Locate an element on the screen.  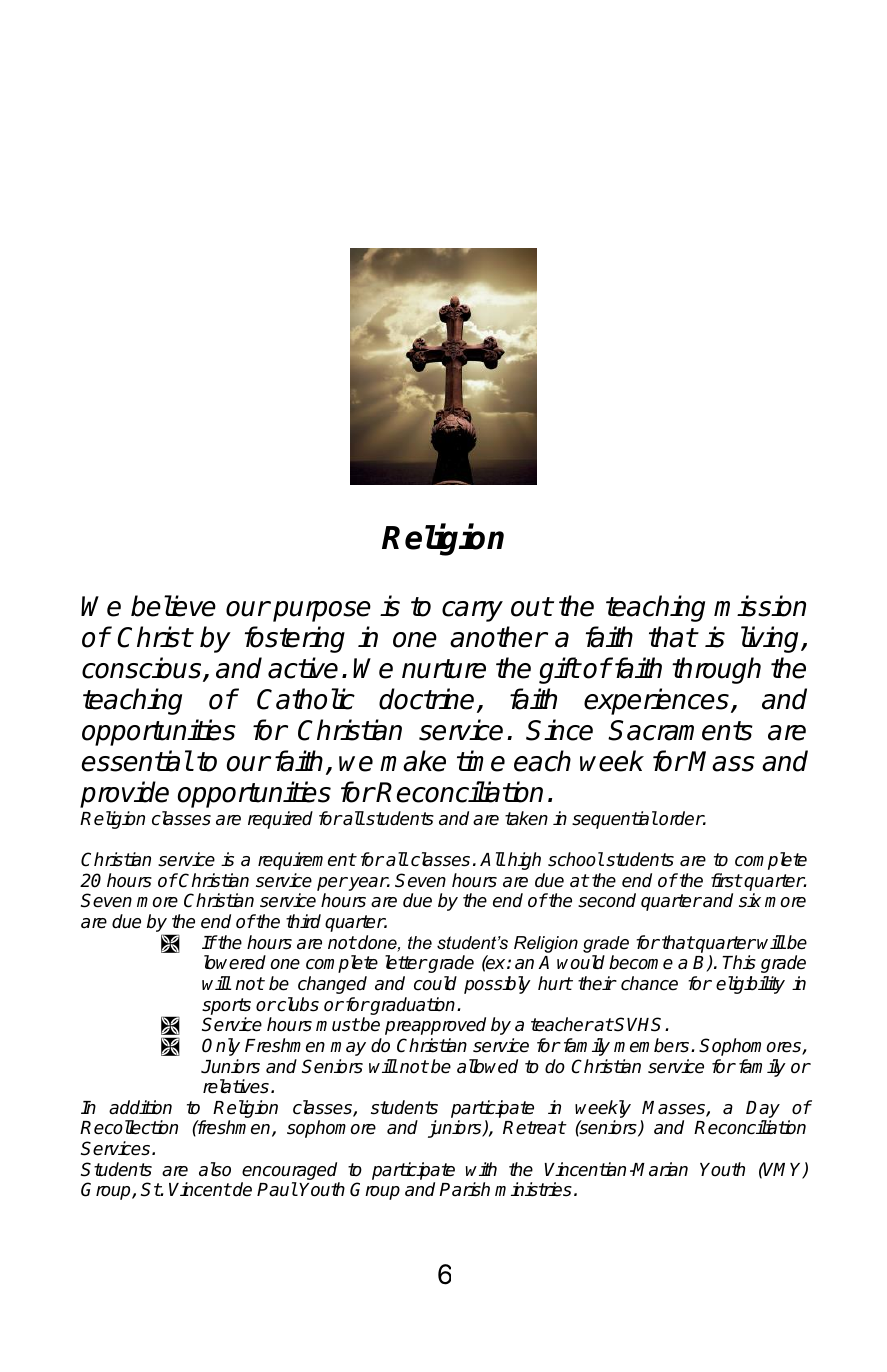
taken is located at coordinates (526, 818).
